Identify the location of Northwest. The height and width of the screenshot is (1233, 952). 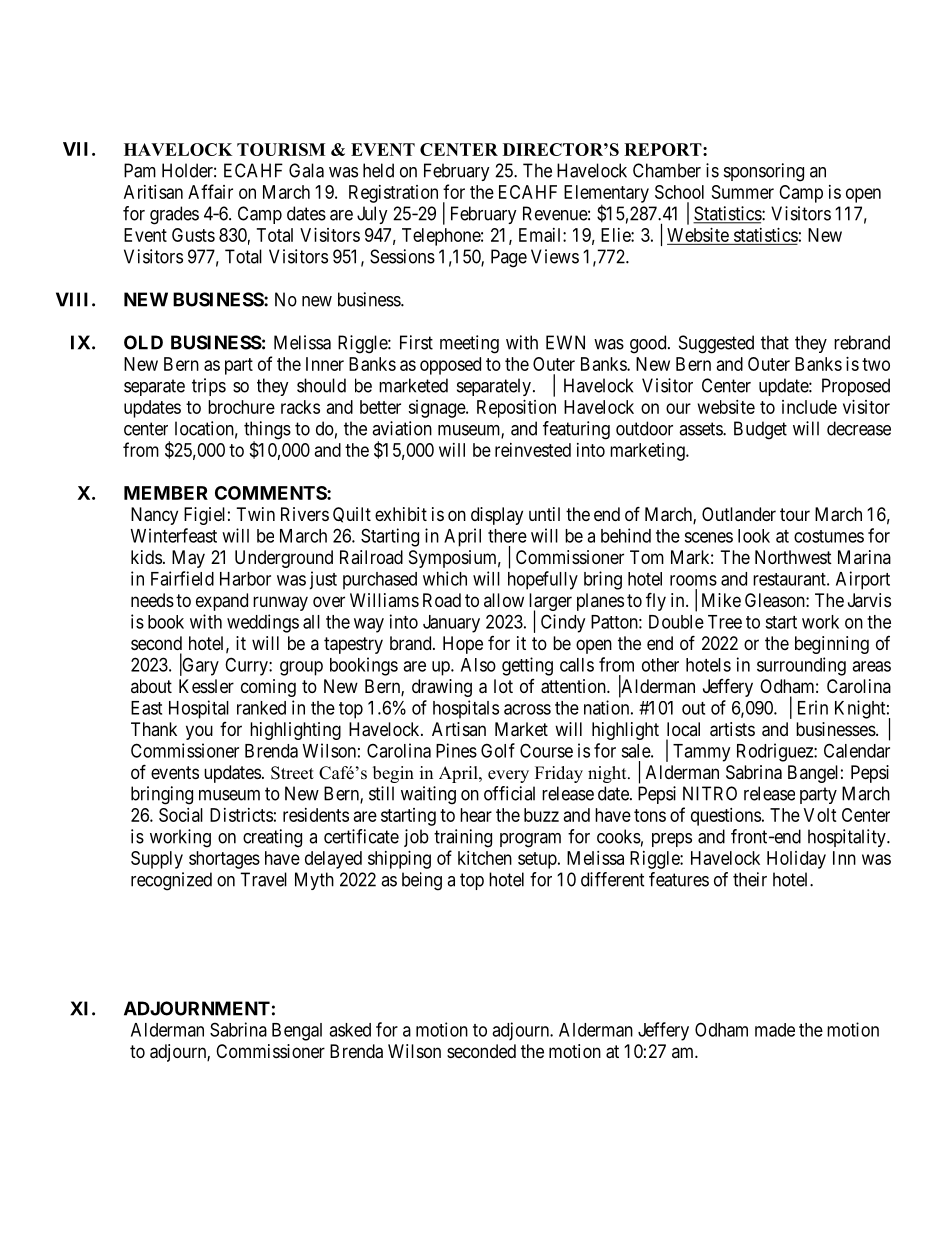
(793, 557).
